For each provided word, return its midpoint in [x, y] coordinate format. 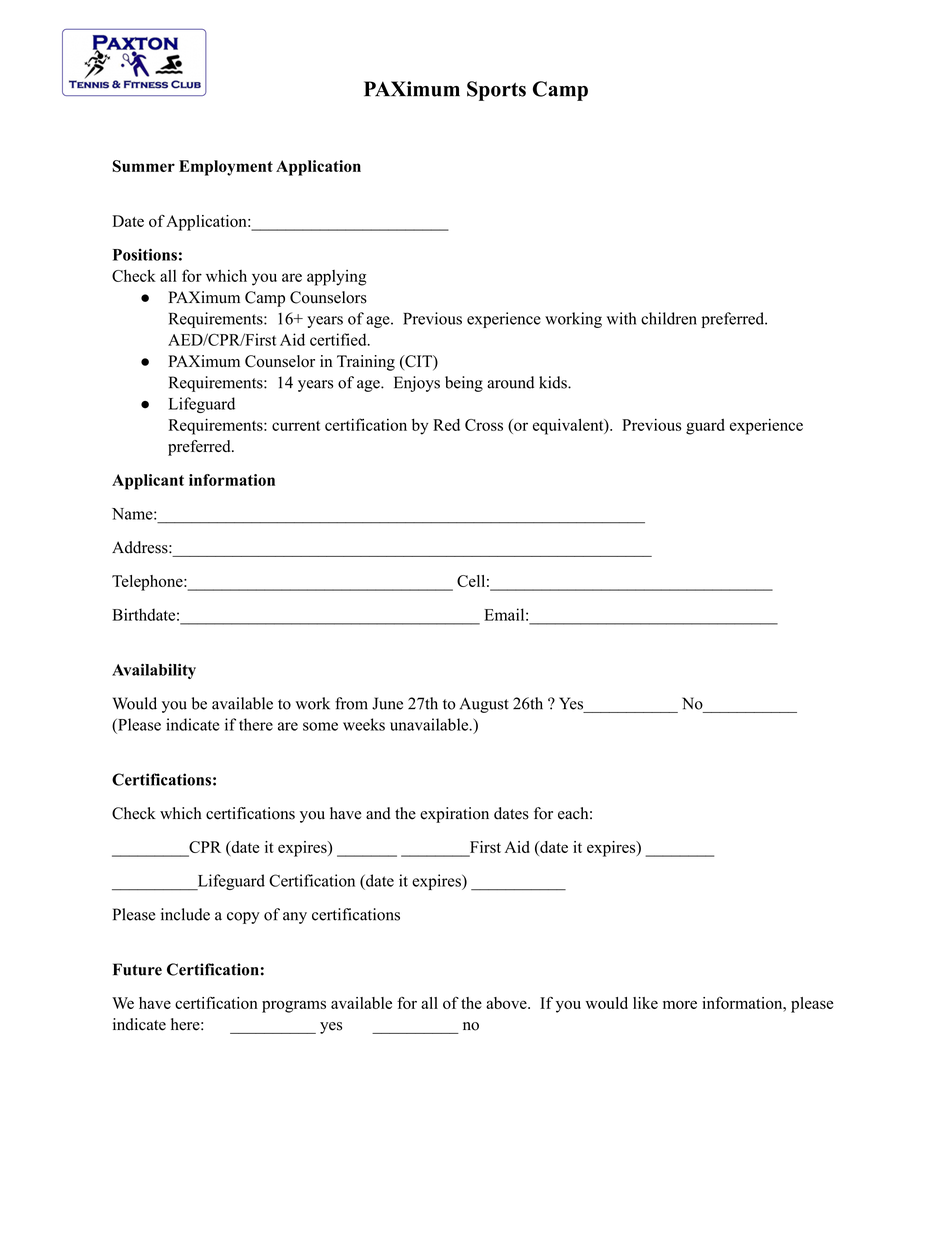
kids [554, 382]
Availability [154, 671]
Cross [484, 425]
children [669, 318]
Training [366, 363]
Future [137, 969]
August [484, 705]
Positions [145, 254]
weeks [364, 724]
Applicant [148, 482]
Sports [496, 91]
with [621, 318]
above [507, 1003]
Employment [226, 168]
